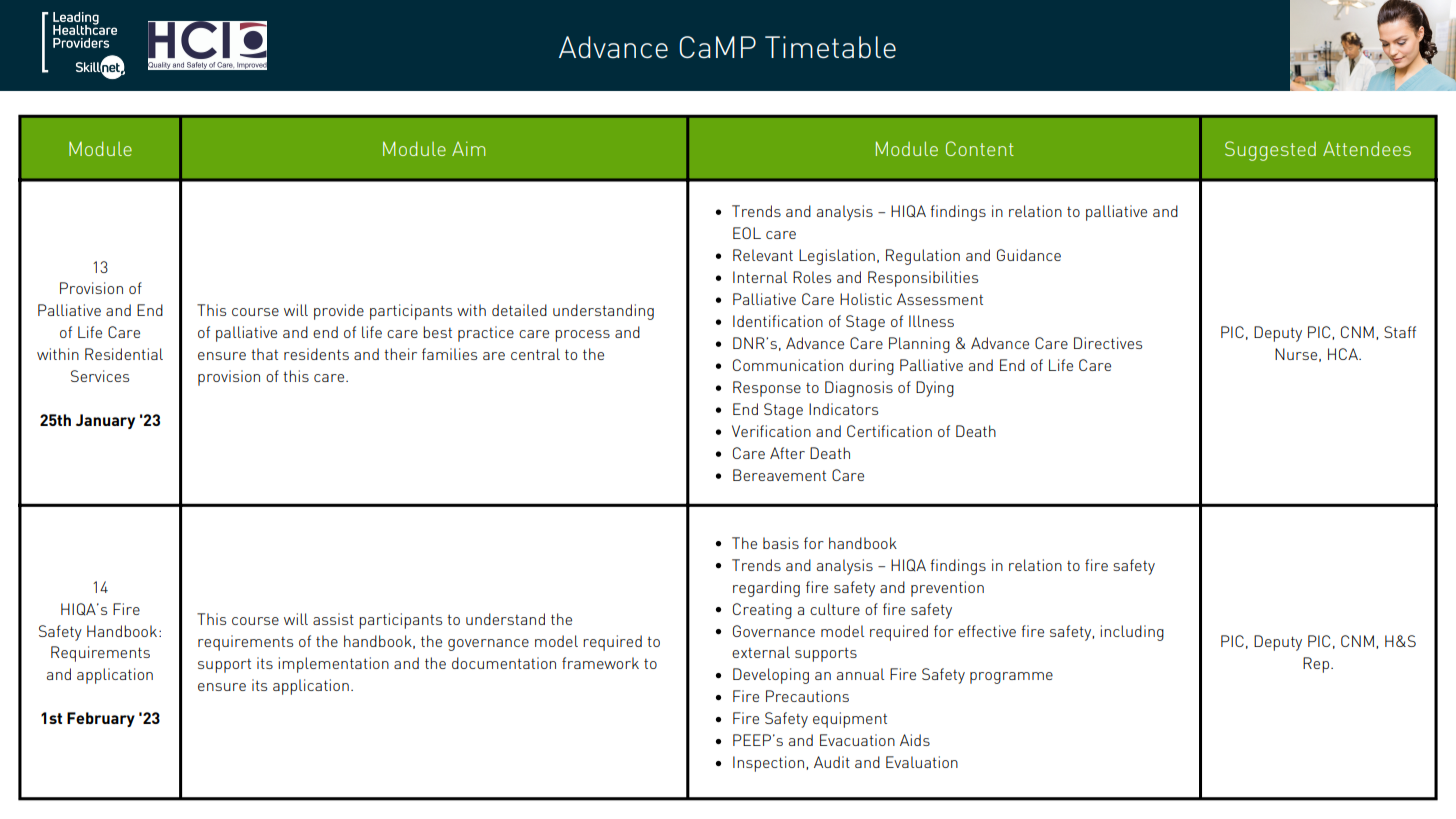 The height and width of the image is (819, 1456). Describe the element at coordinates (1316, 665) in the image. I see `Rep` at that location.
